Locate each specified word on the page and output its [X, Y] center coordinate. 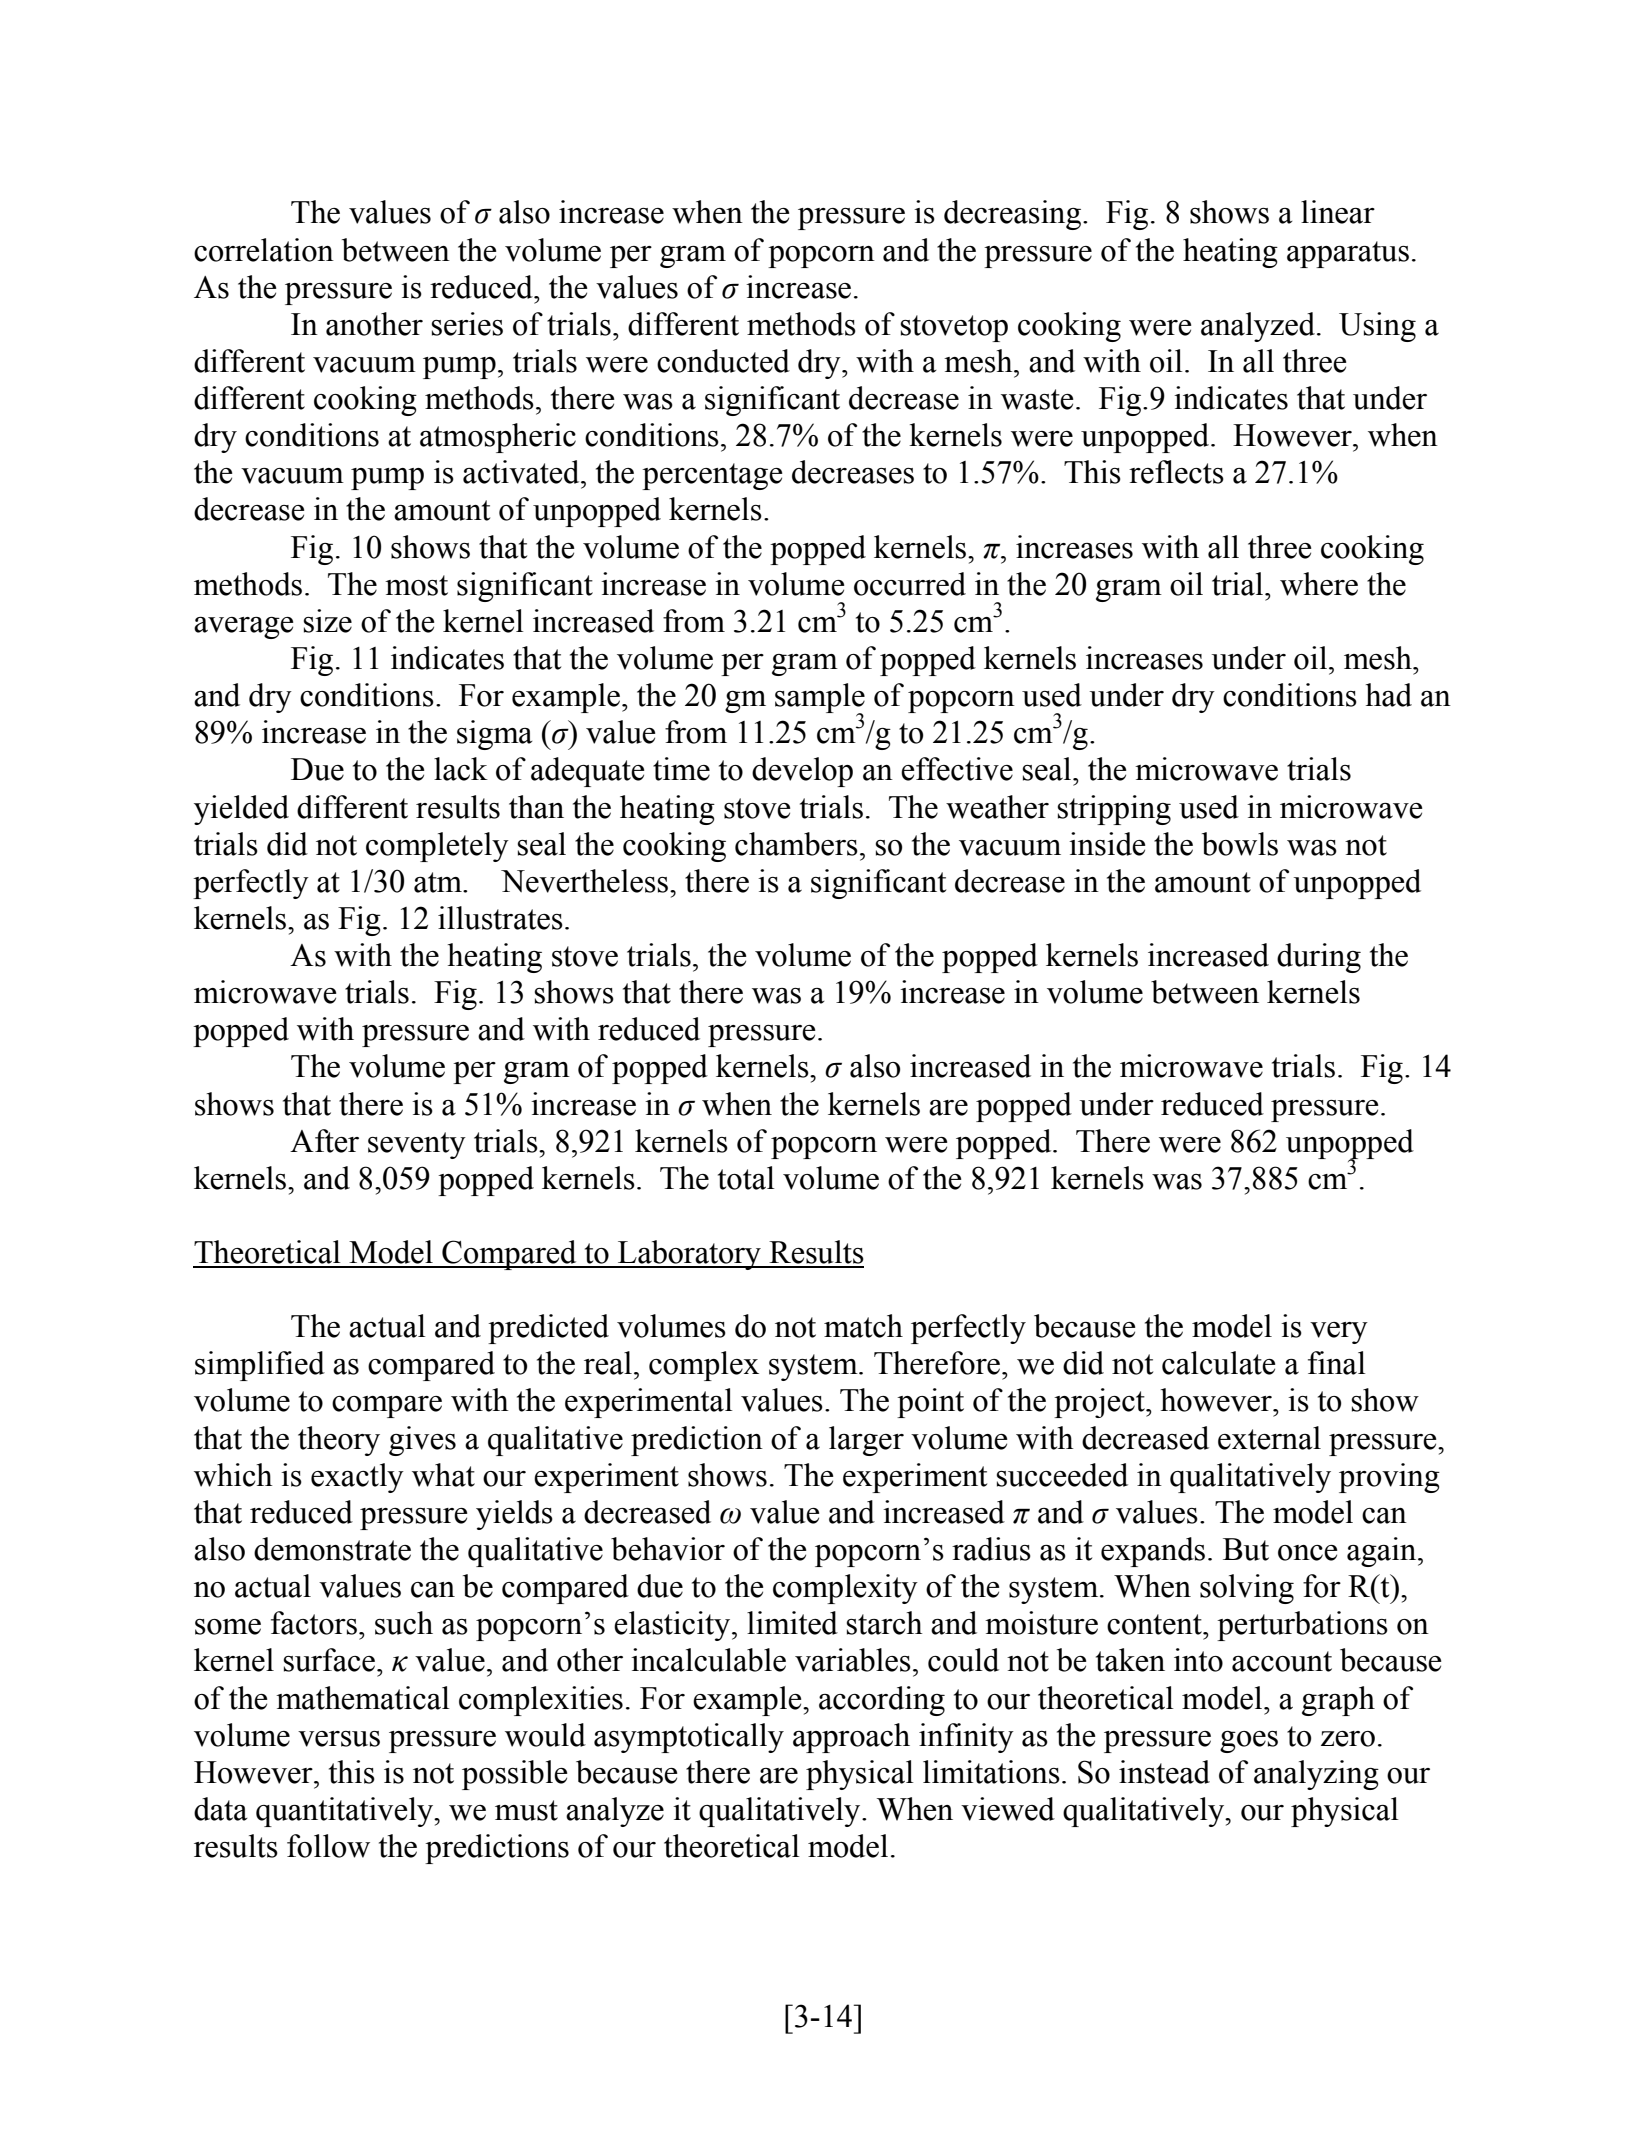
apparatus [1348, 254]
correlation [264, 250]
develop [802, 772]
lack [461, 769]
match [863, 1326]
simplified [260, 1366]
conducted [723, 361]
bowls [1240, 844]
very [1339, 1333]
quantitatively [346, 1812]
